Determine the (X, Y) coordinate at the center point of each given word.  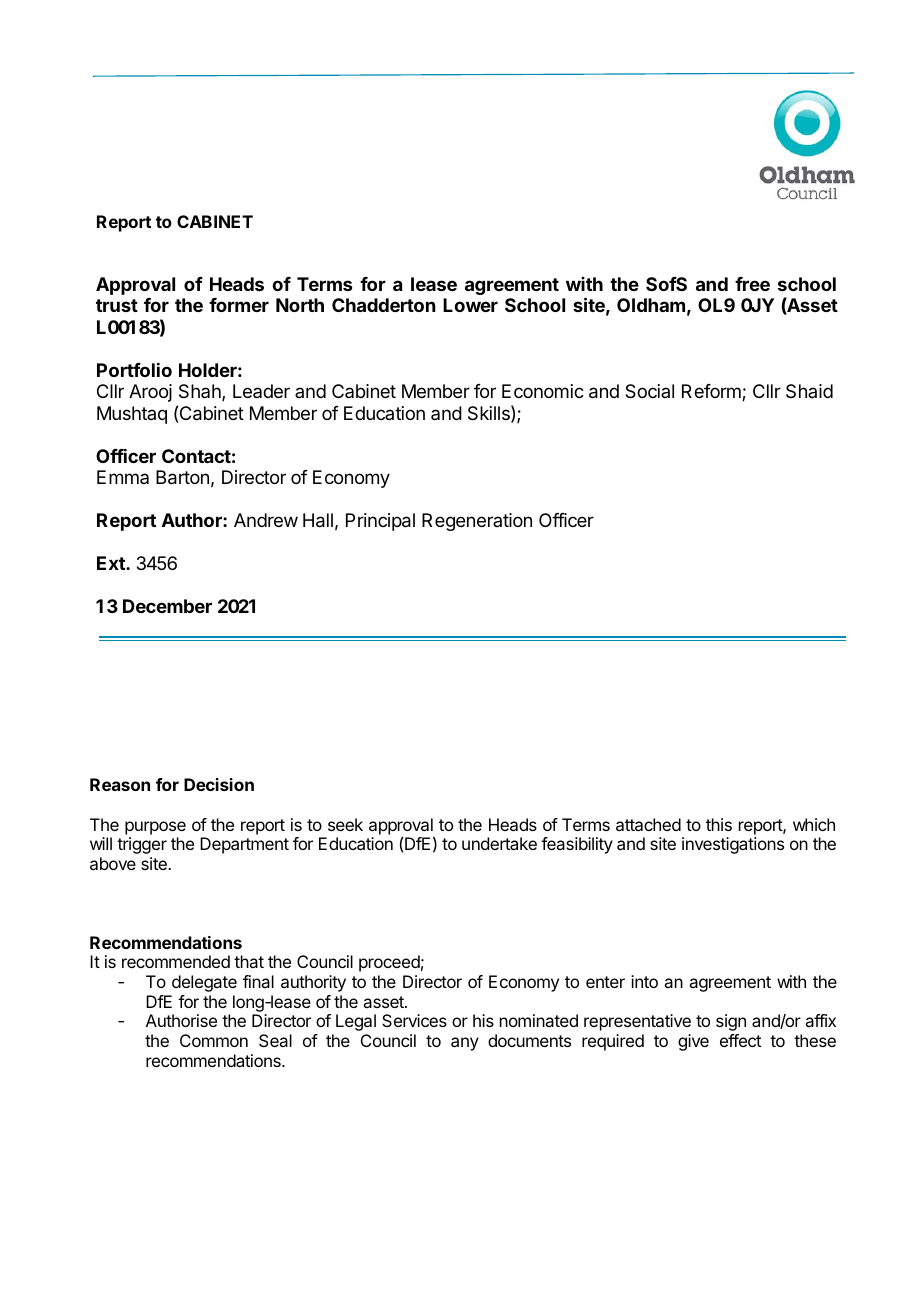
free (752, 284)
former (239, 305)
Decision (219, 784)
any (465, 1044)
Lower (470, 305)
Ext (112, 563)
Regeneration (477, 522)
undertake (499, 843)
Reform (712, 392)
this (719, 824)
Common (214, 1040)
